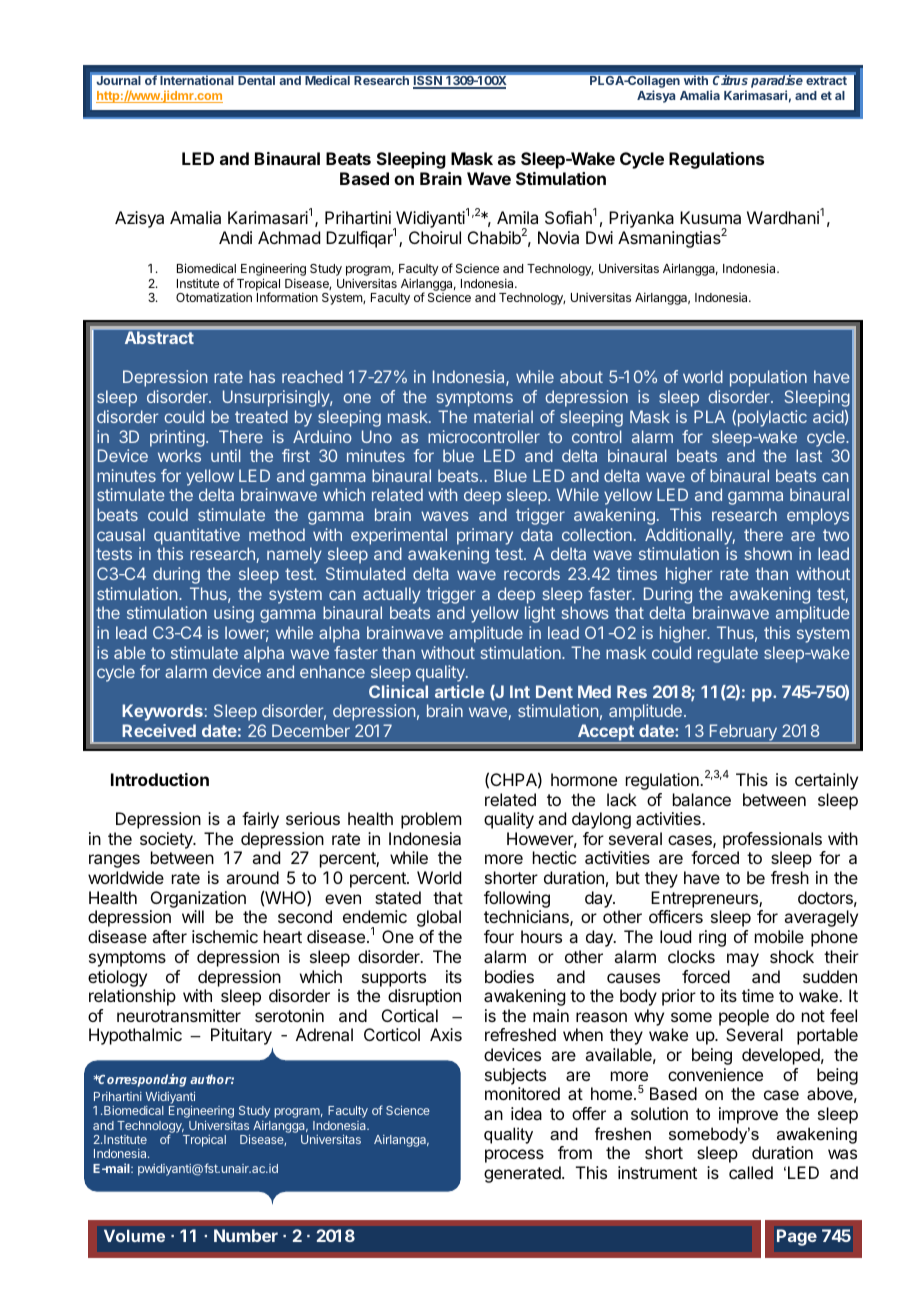 The width and height of the page is (924, 1308). Describe the element at coordinates (446, 1034) in the page. I see `Axis` at that location.
